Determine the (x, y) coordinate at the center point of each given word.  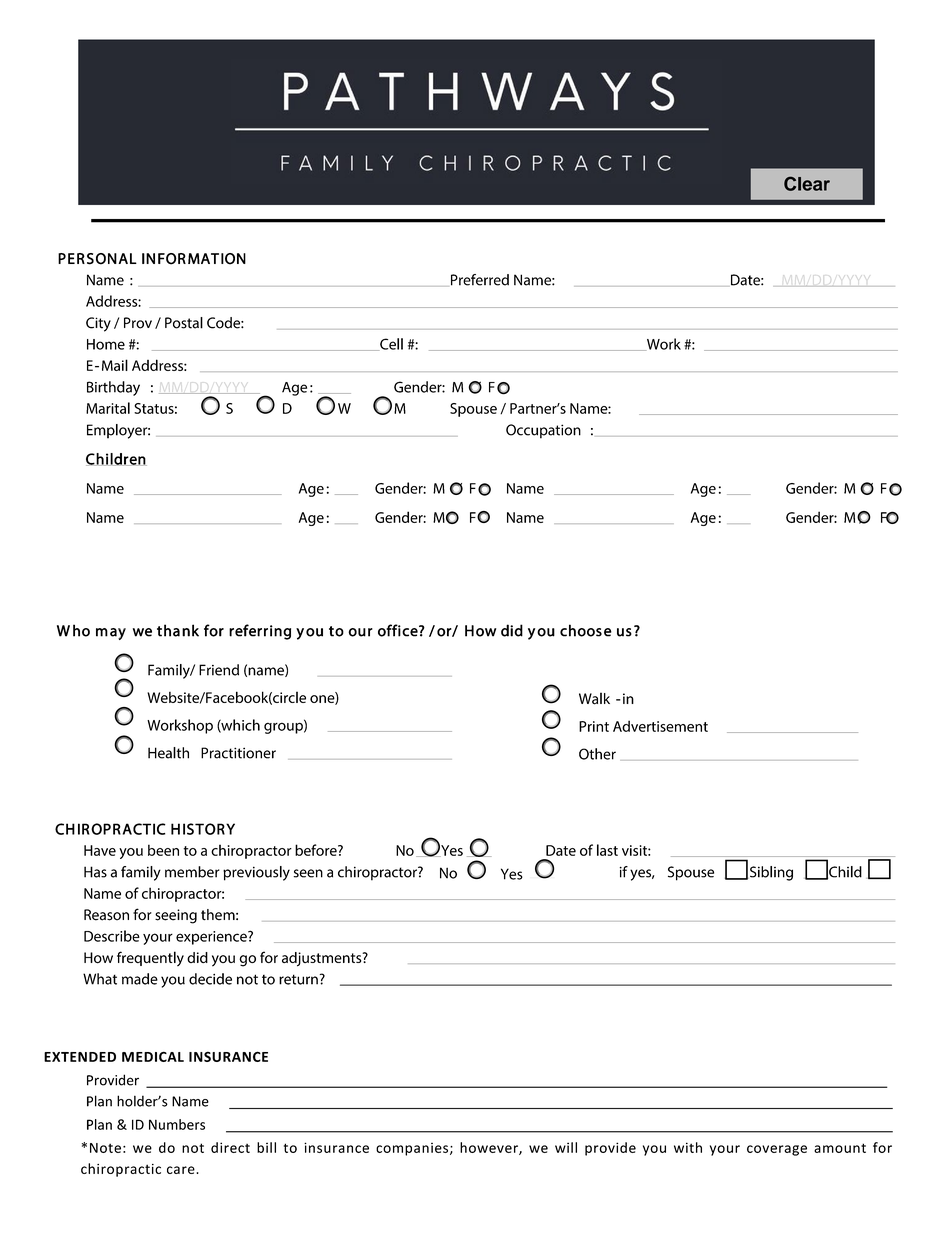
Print (594, 726)
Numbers (177, 1124)
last (607, 850)
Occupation (543, 431)
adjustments (323, 959)
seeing (176, 916)
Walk (594, 698)
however (490, 1148)
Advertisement (660, 726)
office (399, 630)
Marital (108, 408)
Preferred (478, 280)
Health (168, 753)
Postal (184, 323)
